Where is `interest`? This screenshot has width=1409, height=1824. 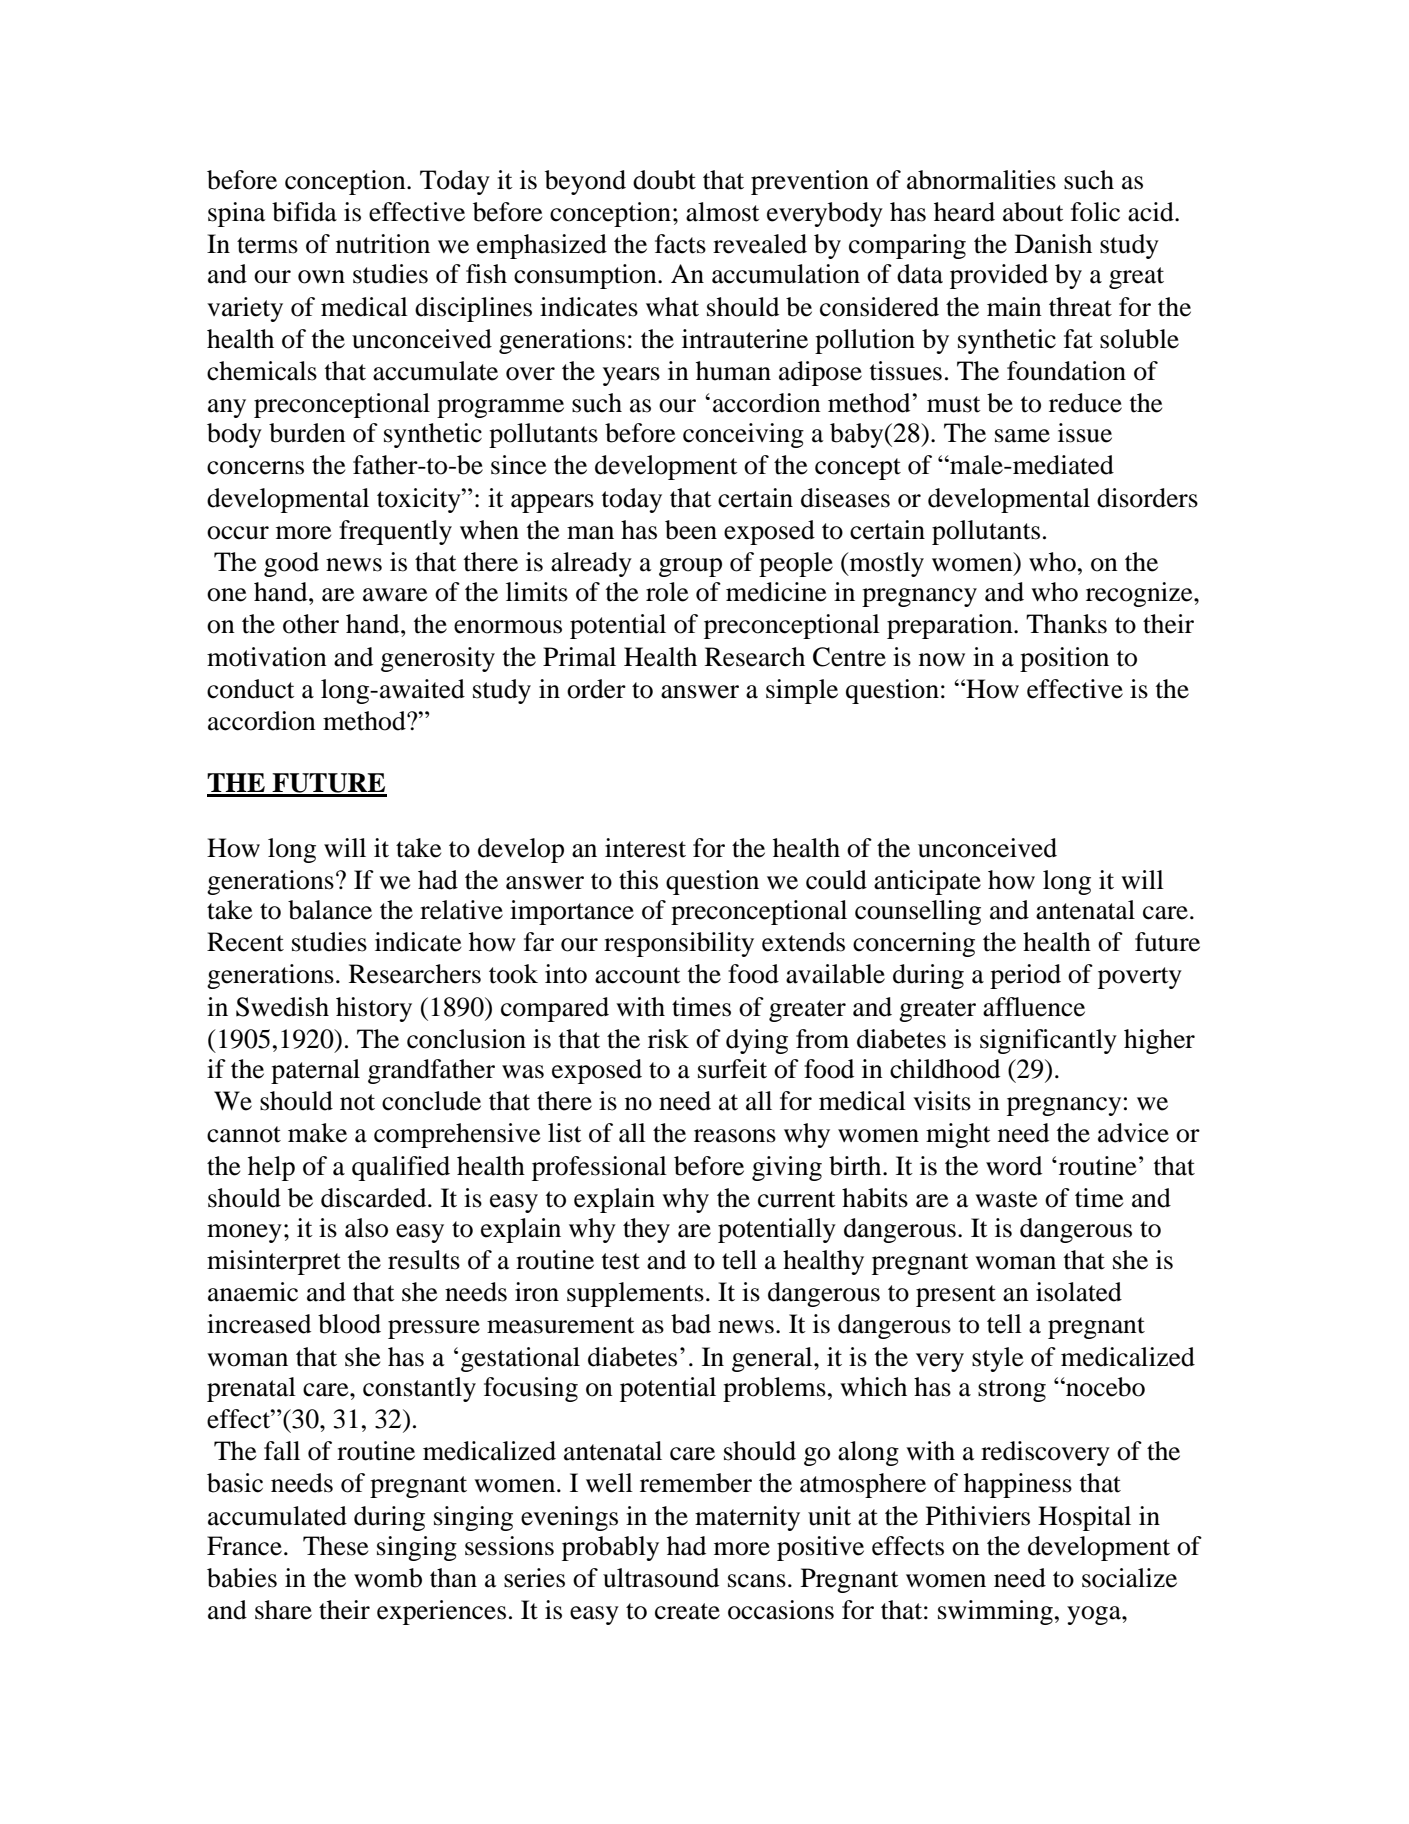 interest is located at coordinates (645, 848).
